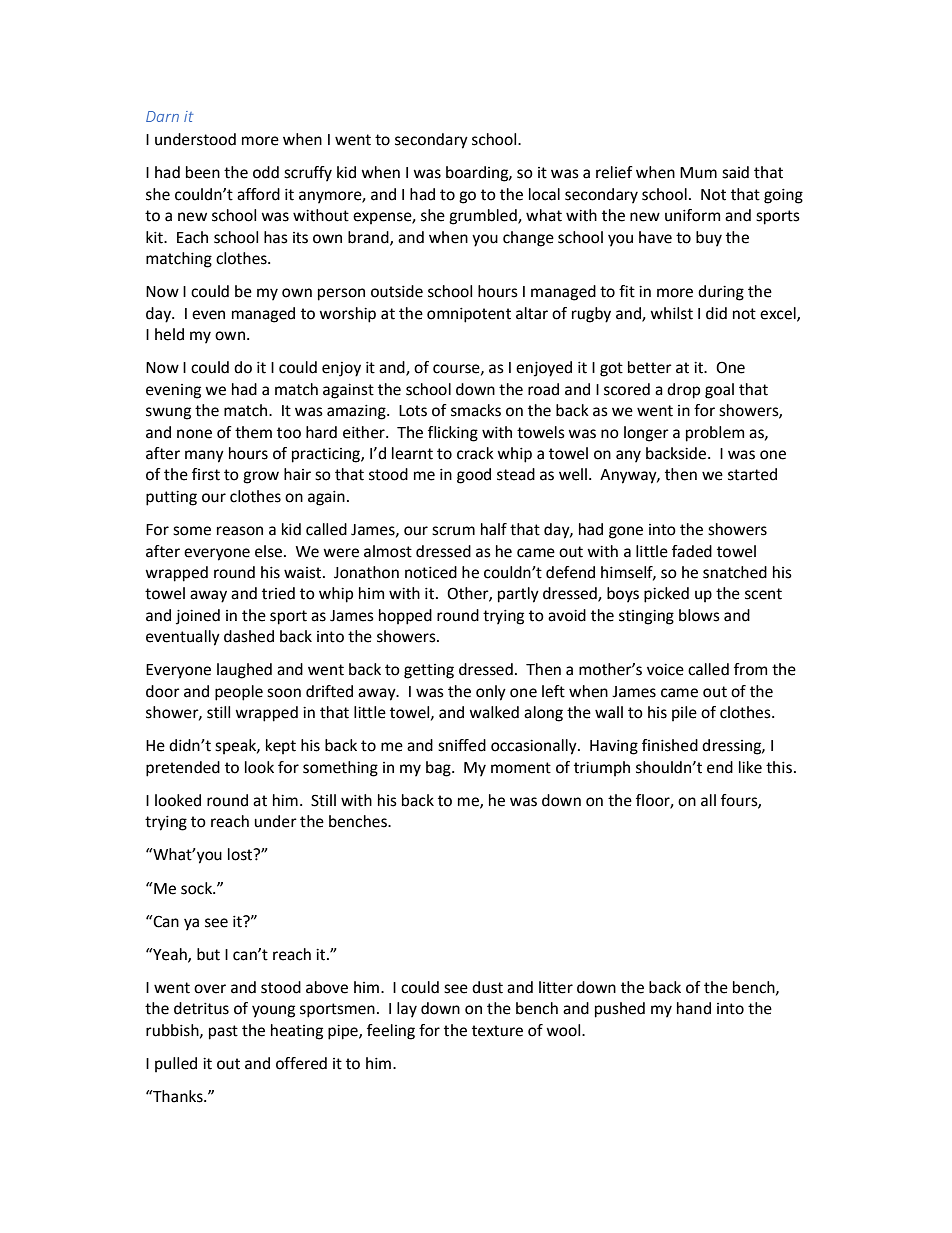  I want to click on grumbled, so click(484, 217).
